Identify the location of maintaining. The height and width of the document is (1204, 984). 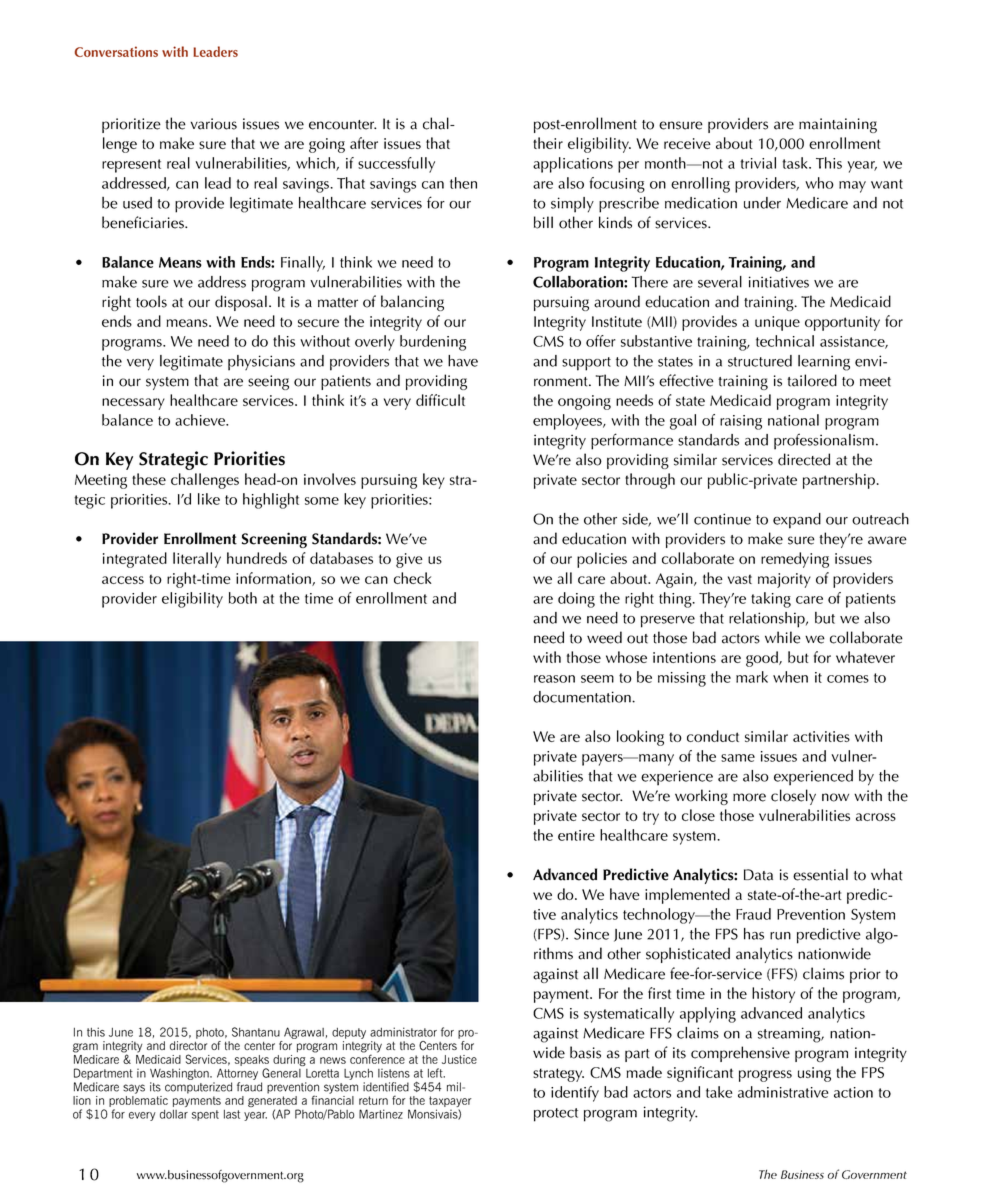
(838, 125).
